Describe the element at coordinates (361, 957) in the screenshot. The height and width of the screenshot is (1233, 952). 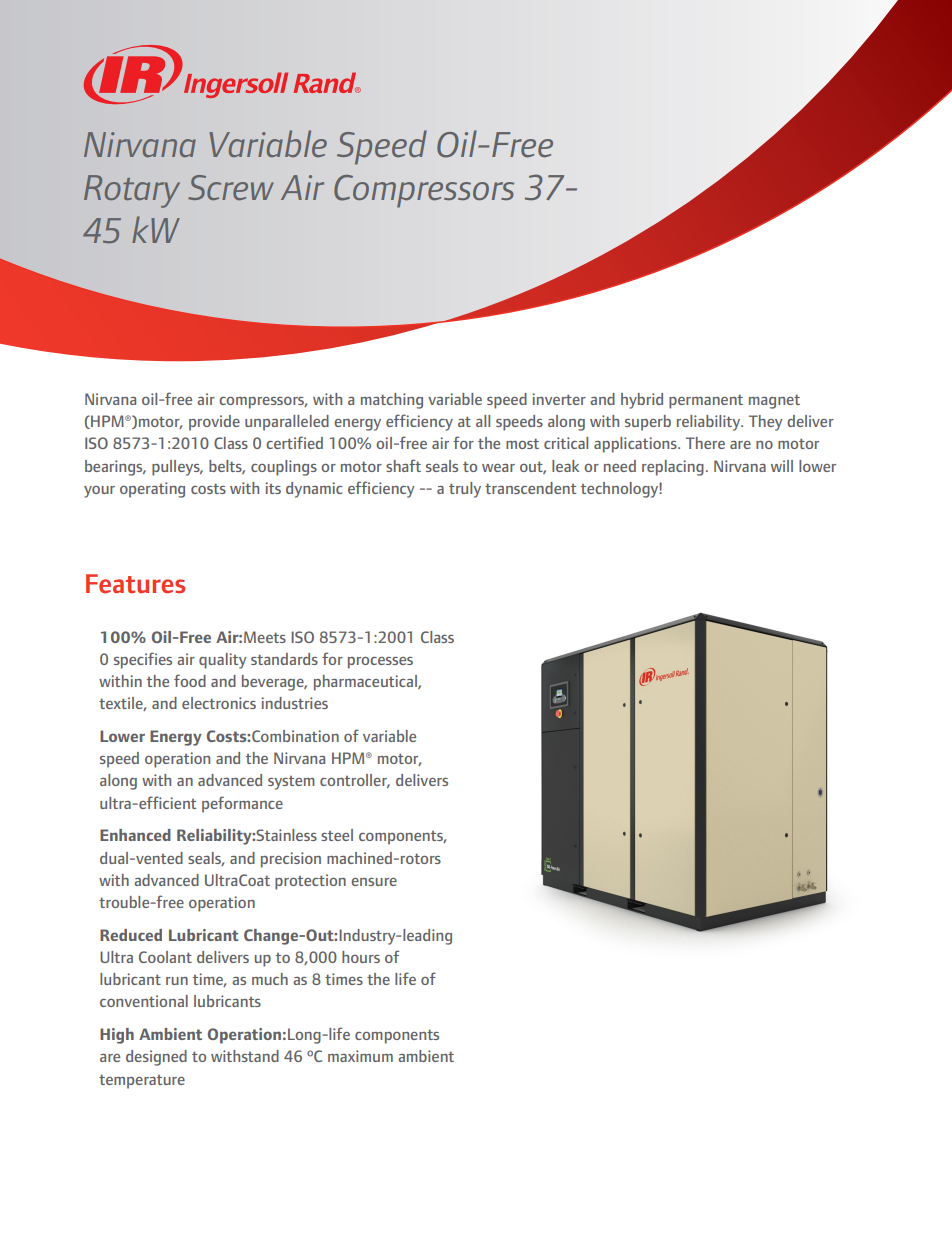
I see `hours` at that location.
